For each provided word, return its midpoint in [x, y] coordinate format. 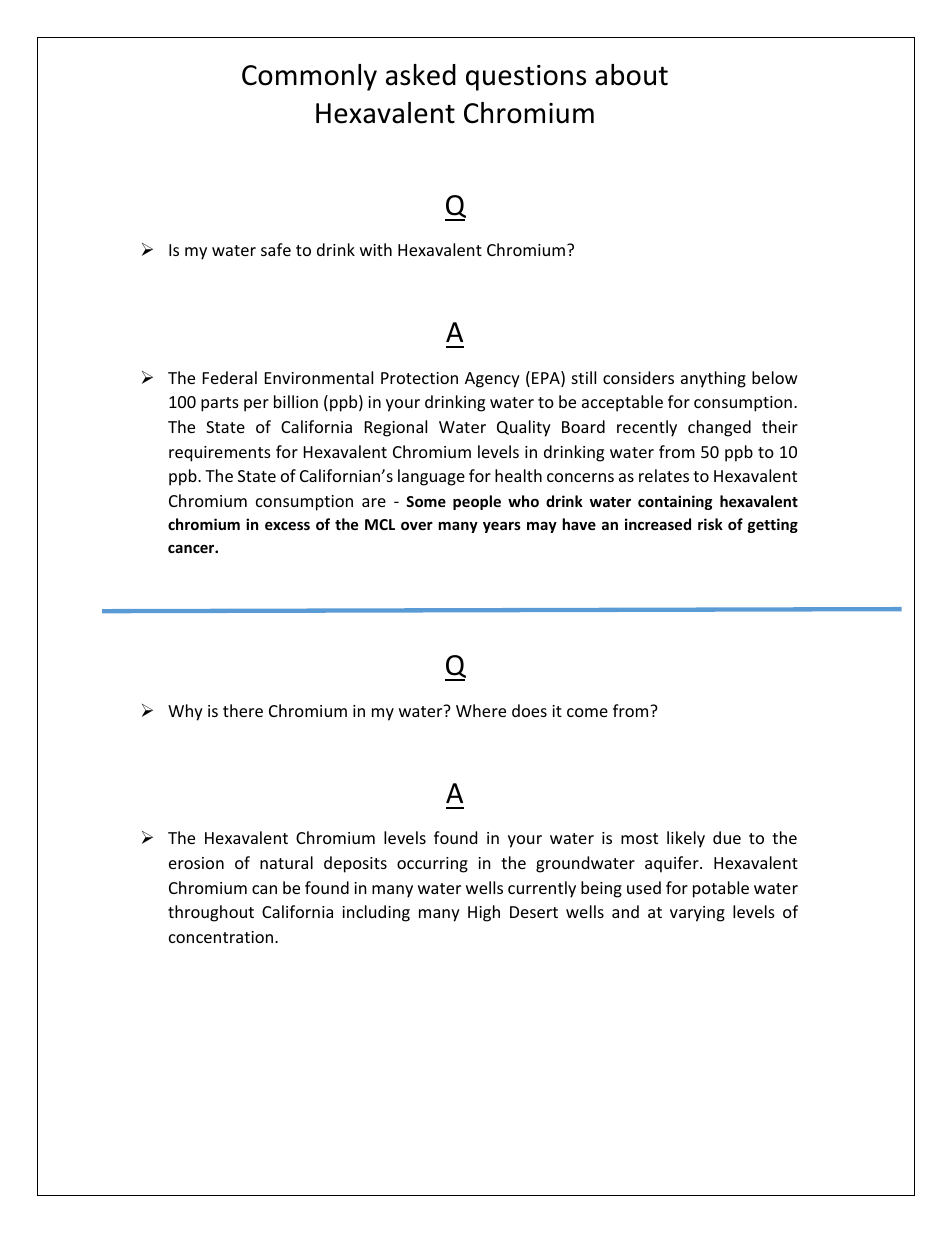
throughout [211, 913]
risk [710, 524]
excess [287, 526]
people [477, 502]
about [631, 75]
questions [526, 78]
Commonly [309, 77]
